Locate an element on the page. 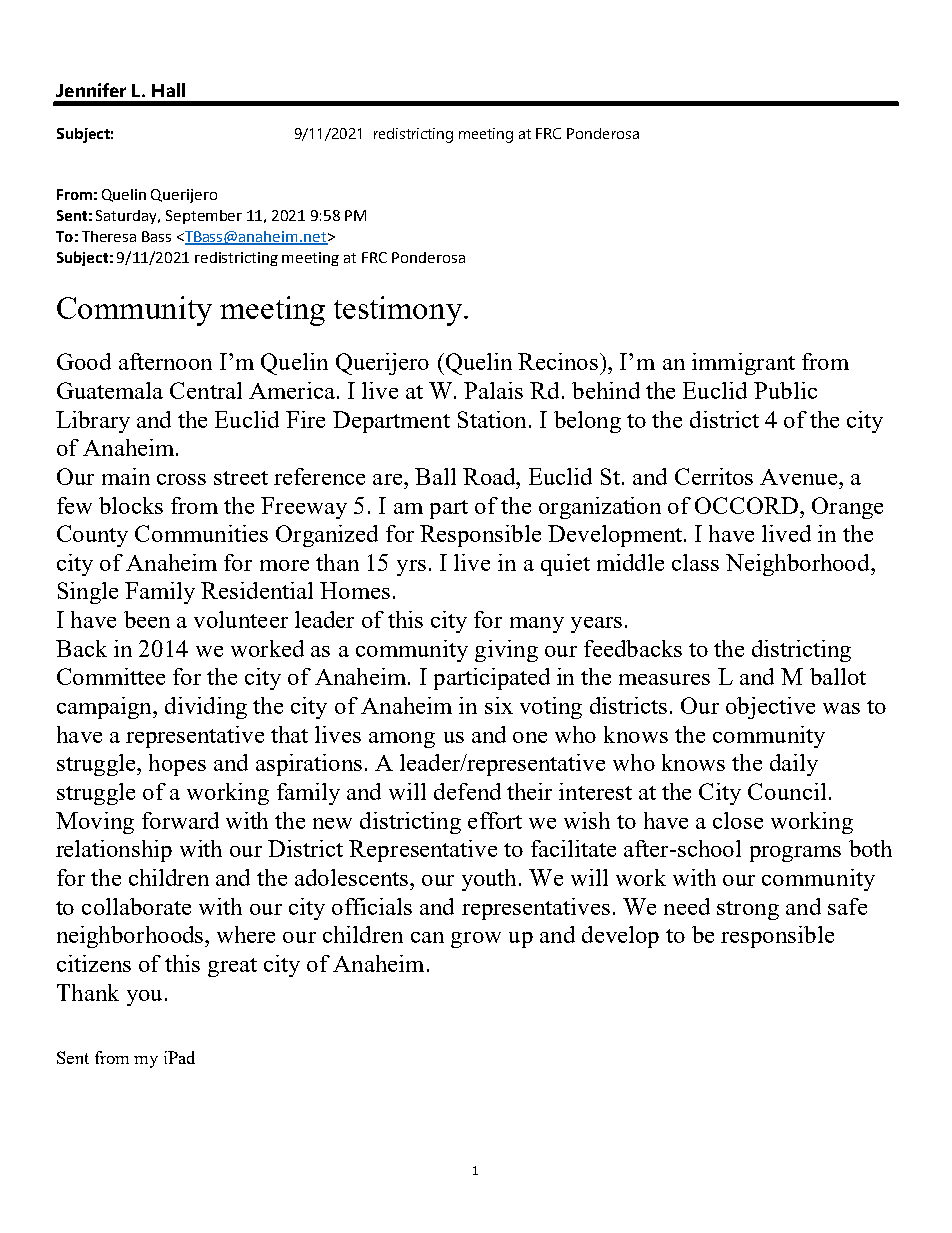 This document has height=1233, width=952. Avenue is located at coordinates (800, 477).
